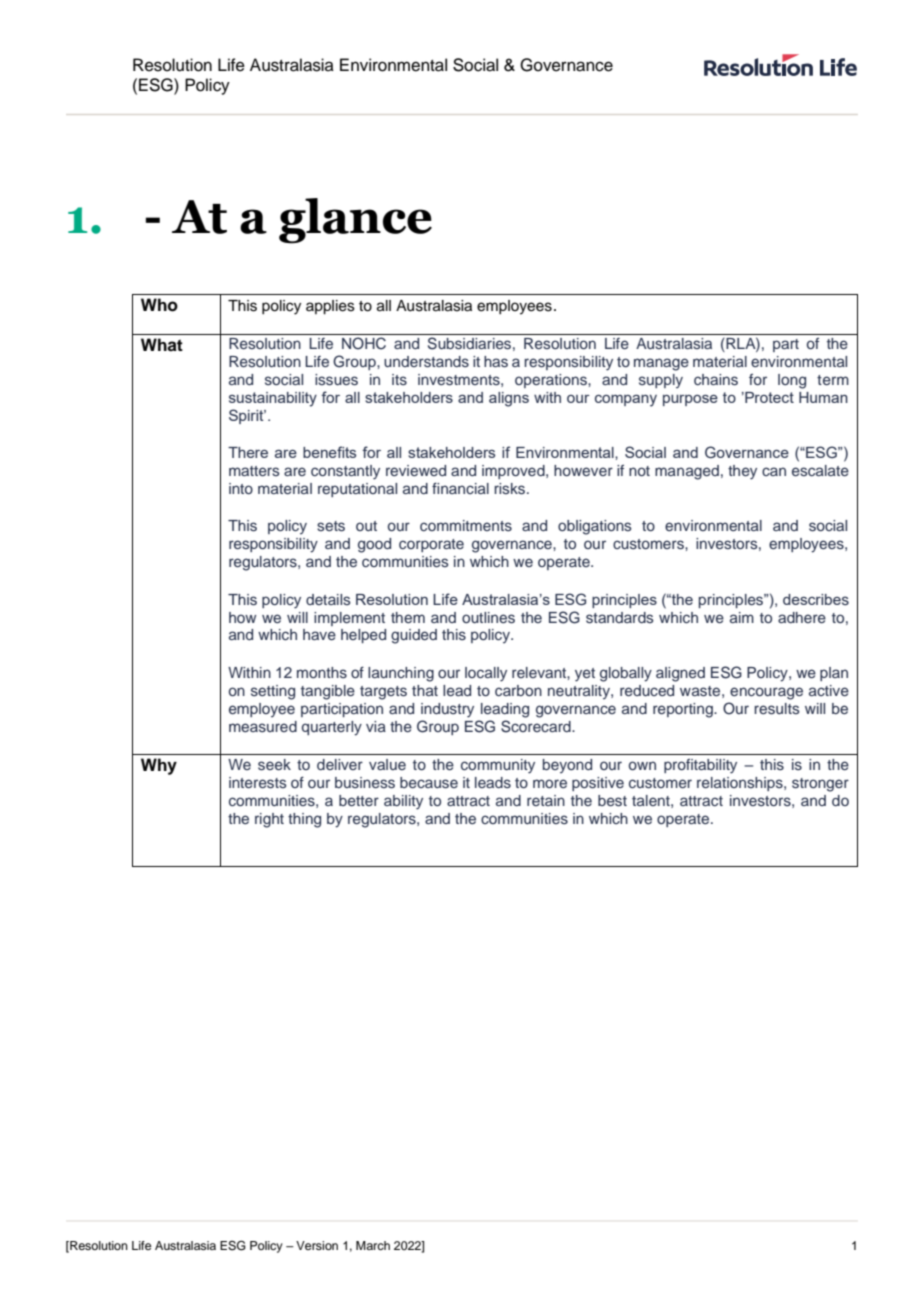  What do you see at coordinates (263, 727) in the document?
I see `measured` at bounding box center [263, 727].
